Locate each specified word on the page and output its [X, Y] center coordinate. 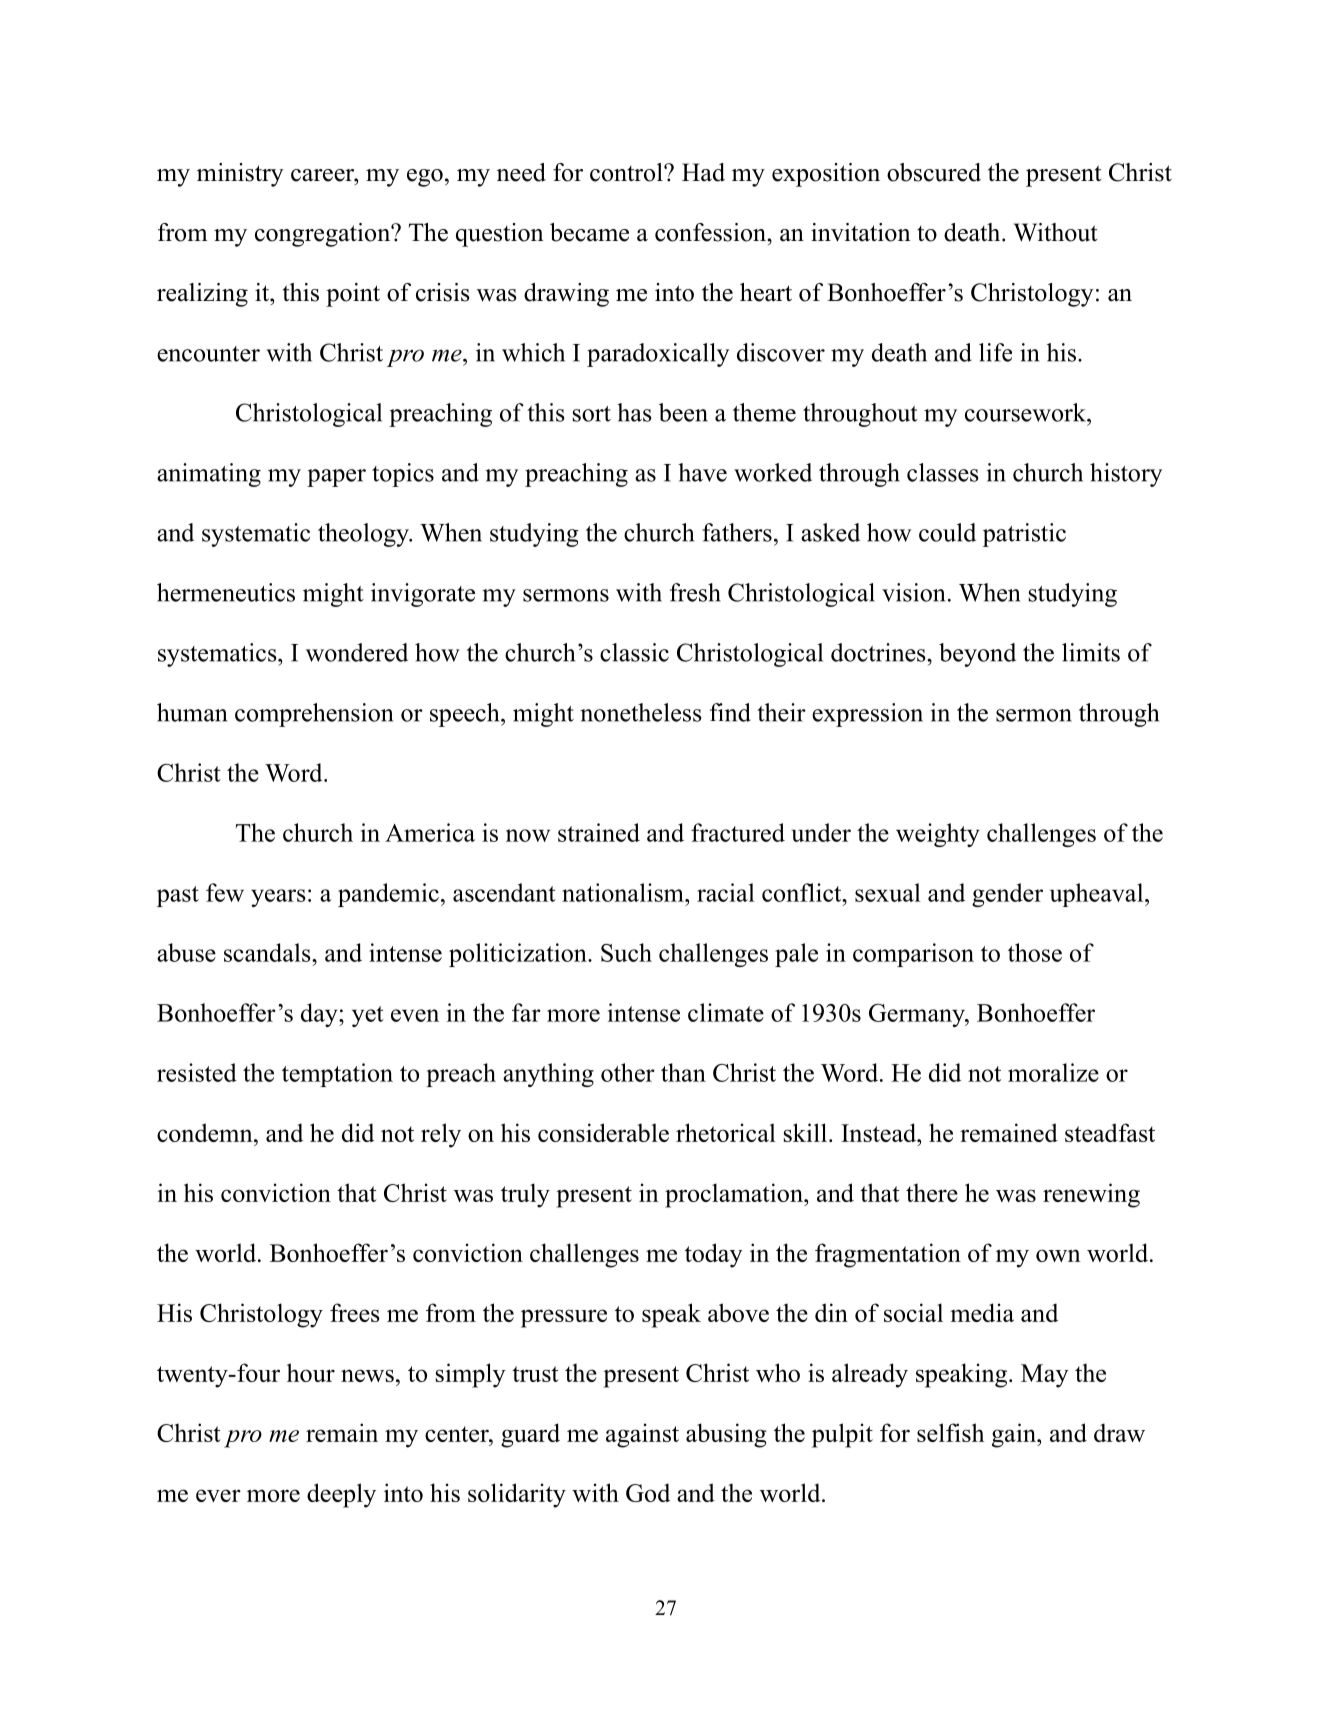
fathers [737, 532]
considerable [603, 1132]
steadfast [1110, 1132]
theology [364, 535]
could [947, 532]
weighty [938, 835]
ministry [240, 175]
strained [599, 832]
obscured [934, 172]
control [627, 172]
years [278, 898]
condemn [206, 1132]
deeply [341, 1495]
